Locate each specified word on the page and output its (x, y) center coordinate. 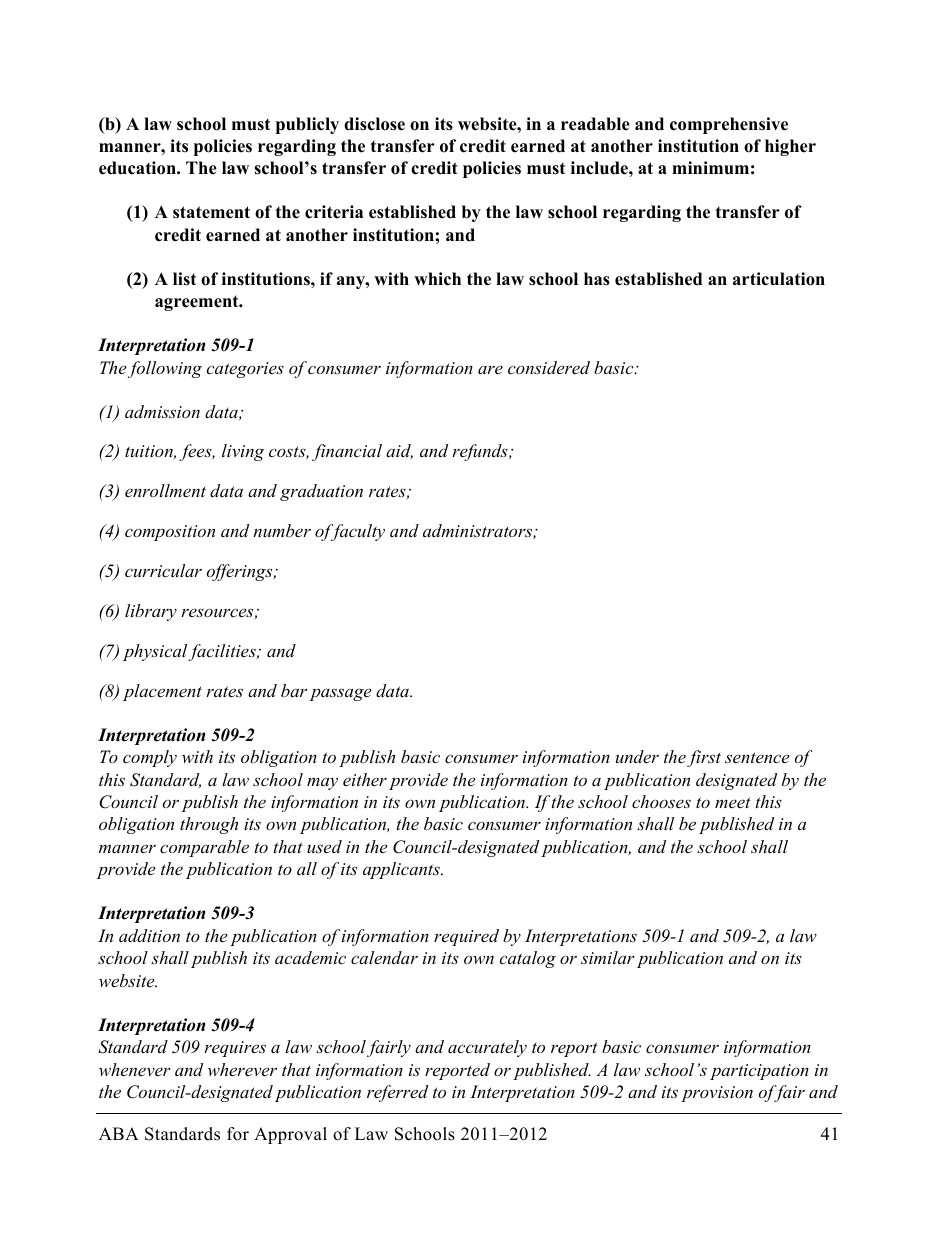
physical (156, 652)
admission (162, 411)
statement (211, 212)
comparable (204, 848)
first (704, 758)
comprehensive (729, 125)
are (490, 369)
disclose (374, 124)
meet (733, 802)
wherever (242, 1069)
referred (397, 1093)
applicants (402, 870)
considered (549, 367)
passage (340, 694)
